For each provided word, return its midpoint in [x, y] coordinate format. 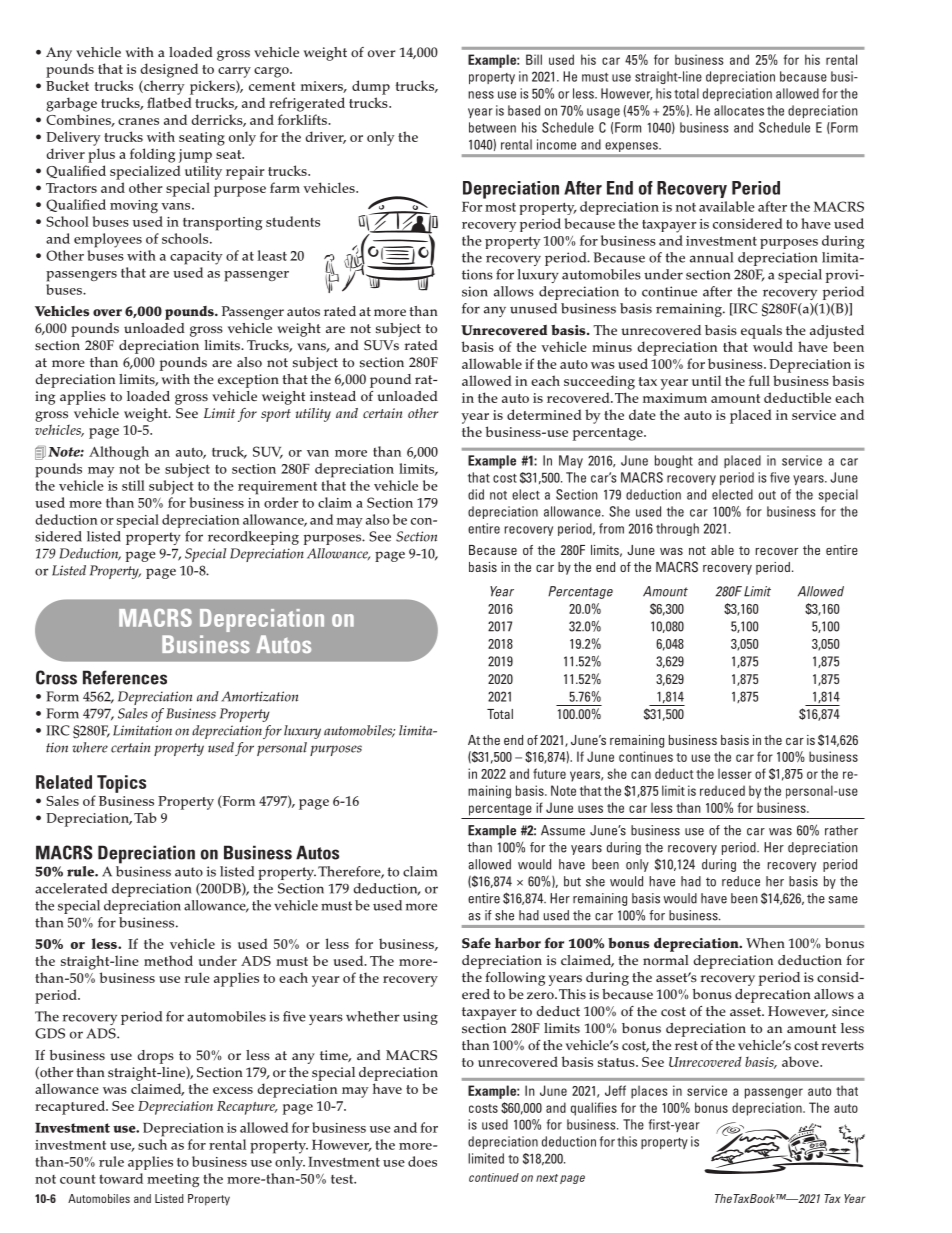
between [492, 127]
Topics [121, 784]
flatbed [169, 102]
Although [119, 453]
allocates [739, 110]
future [549, 773]
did [476, 494]
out [767, 495]
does [422, 1161]
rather [841, 830]
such [152, 1144]
